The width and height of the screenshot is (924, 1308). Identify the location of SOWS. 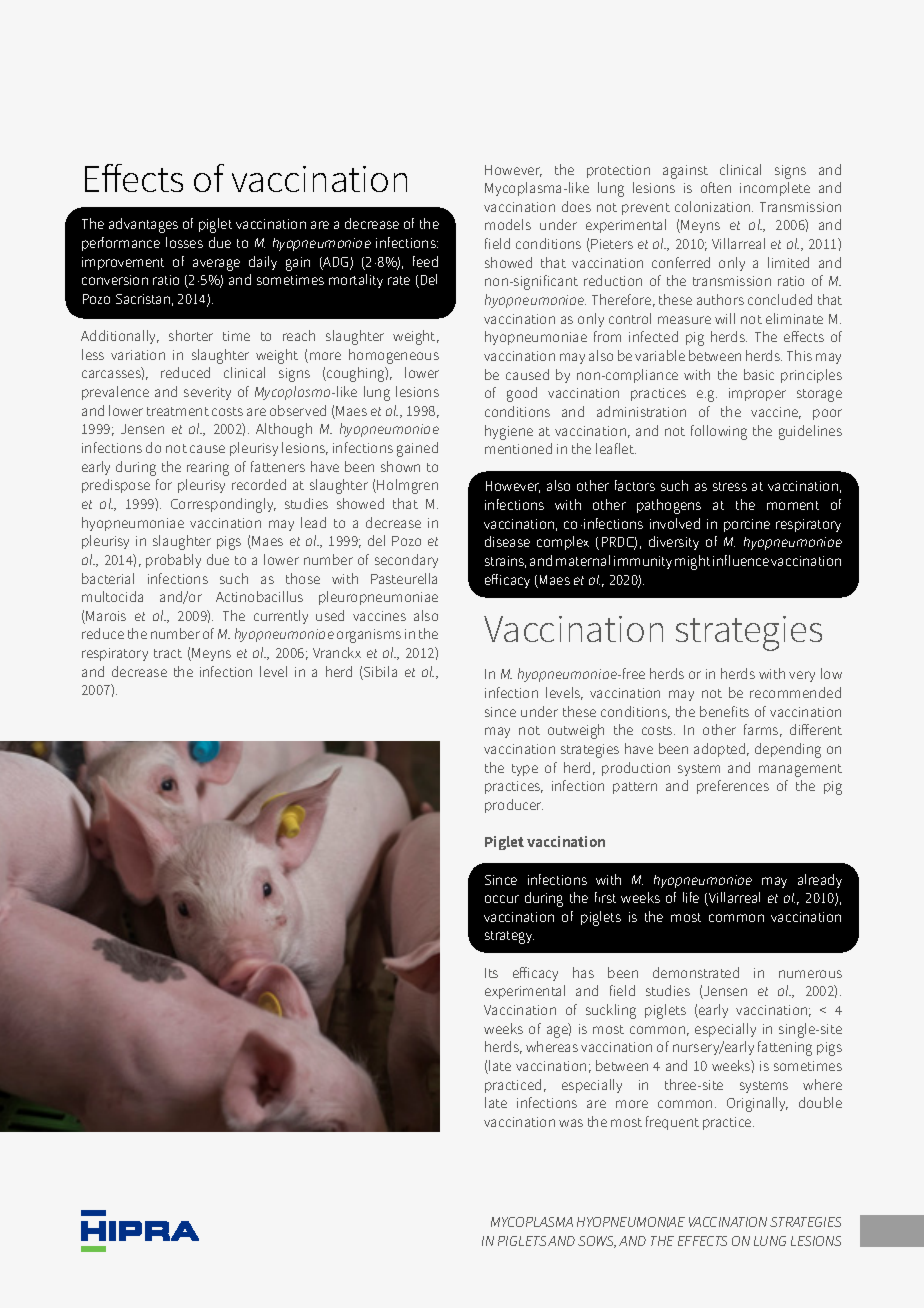
(597, 1242).
